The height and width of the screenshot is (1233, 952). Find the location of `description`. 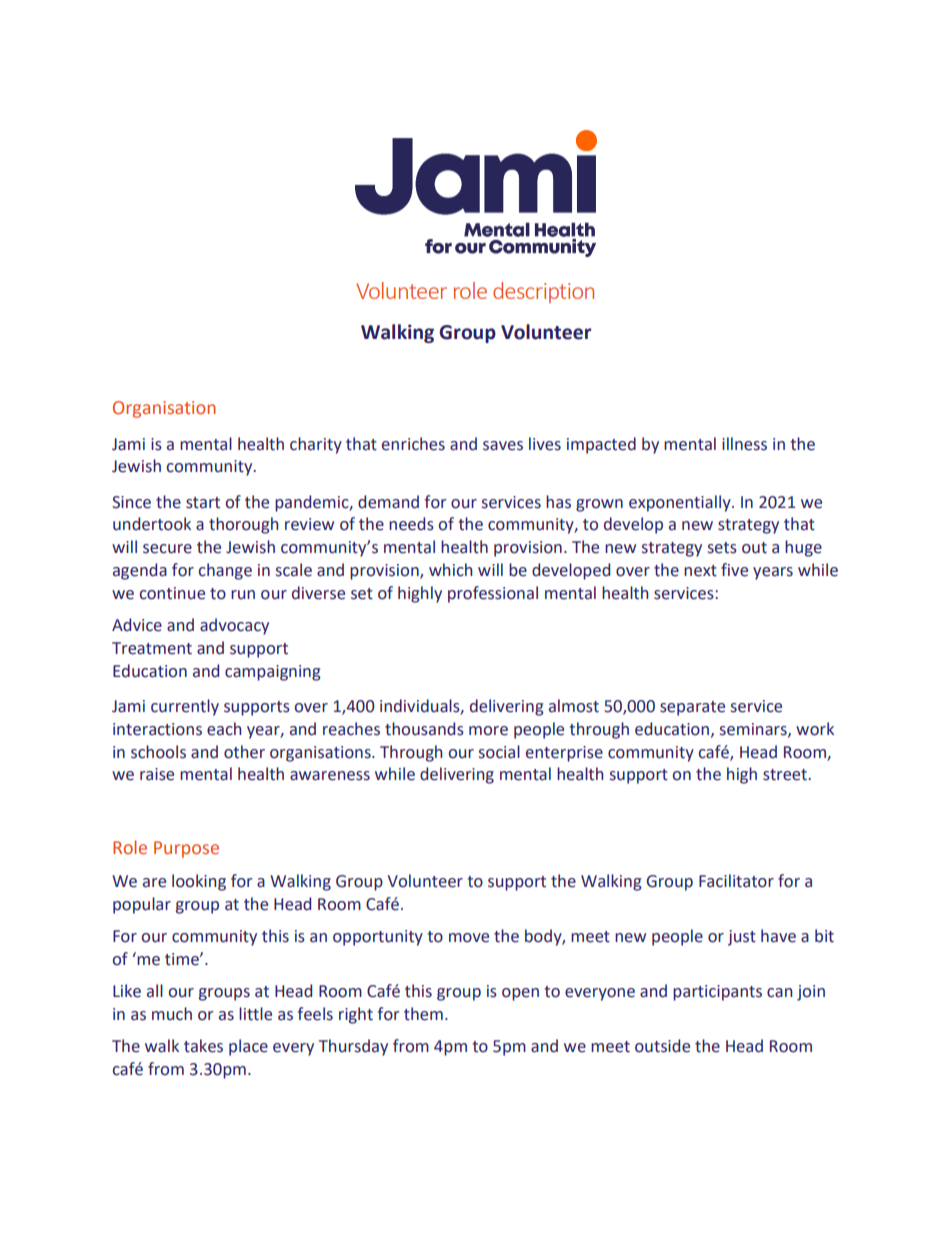

description is located at coordinates (543, 292).
